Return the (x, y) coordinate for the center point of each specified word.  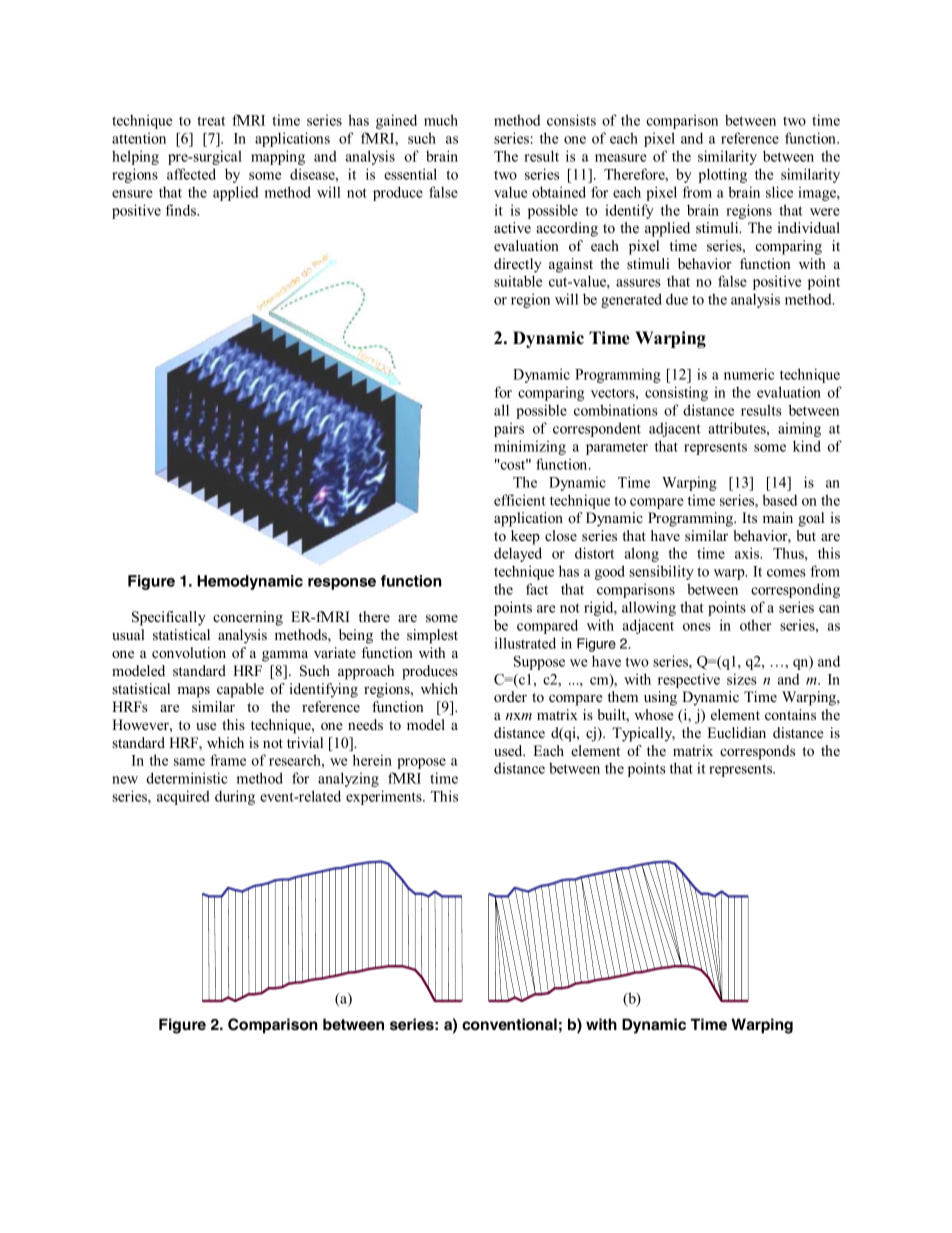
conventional (509, 1024)
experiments (385, 797)
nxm (519, 716)
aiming (799, 429)
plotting (722, 175)
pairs (509, 430)
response (342, 584)
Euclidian (736, 732)
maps (193, 692)
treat (211, 121)
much (441, 120)
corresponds (757, 752)
